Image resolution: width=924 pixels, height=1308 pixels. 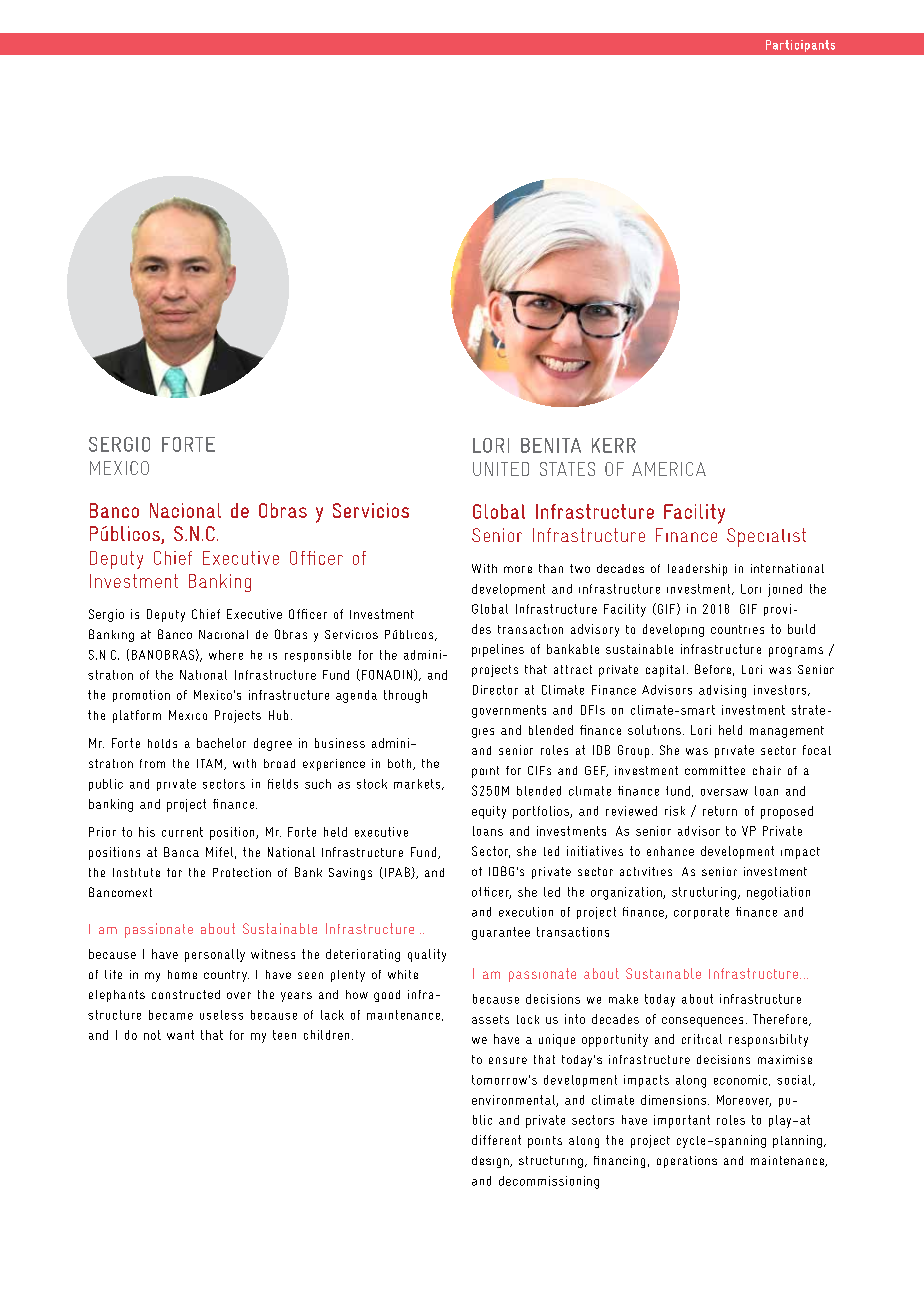 I want to click on promotion, so click(x=141, y=696).
